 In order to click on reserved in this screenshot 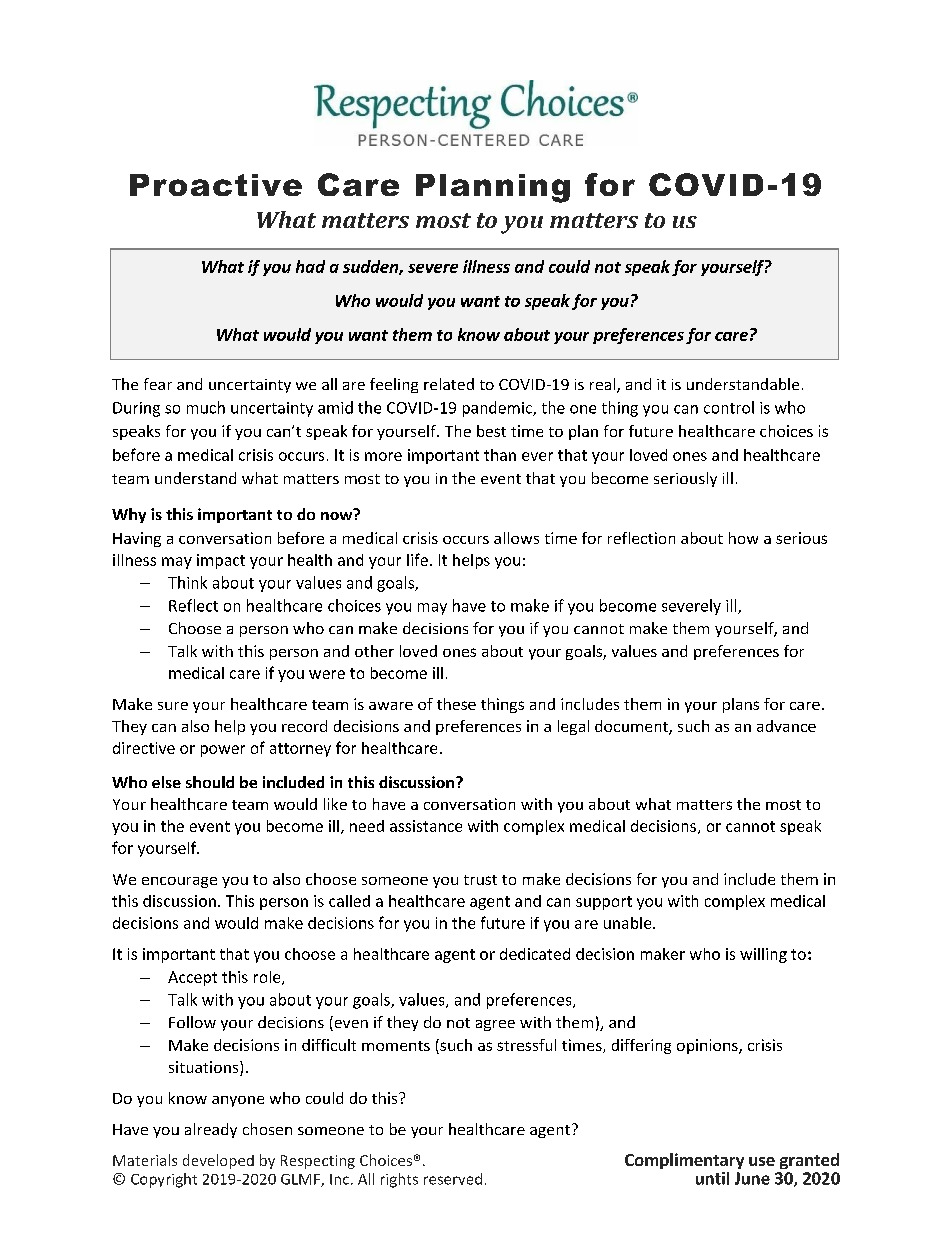, I will do `click(453, 1179)`.
